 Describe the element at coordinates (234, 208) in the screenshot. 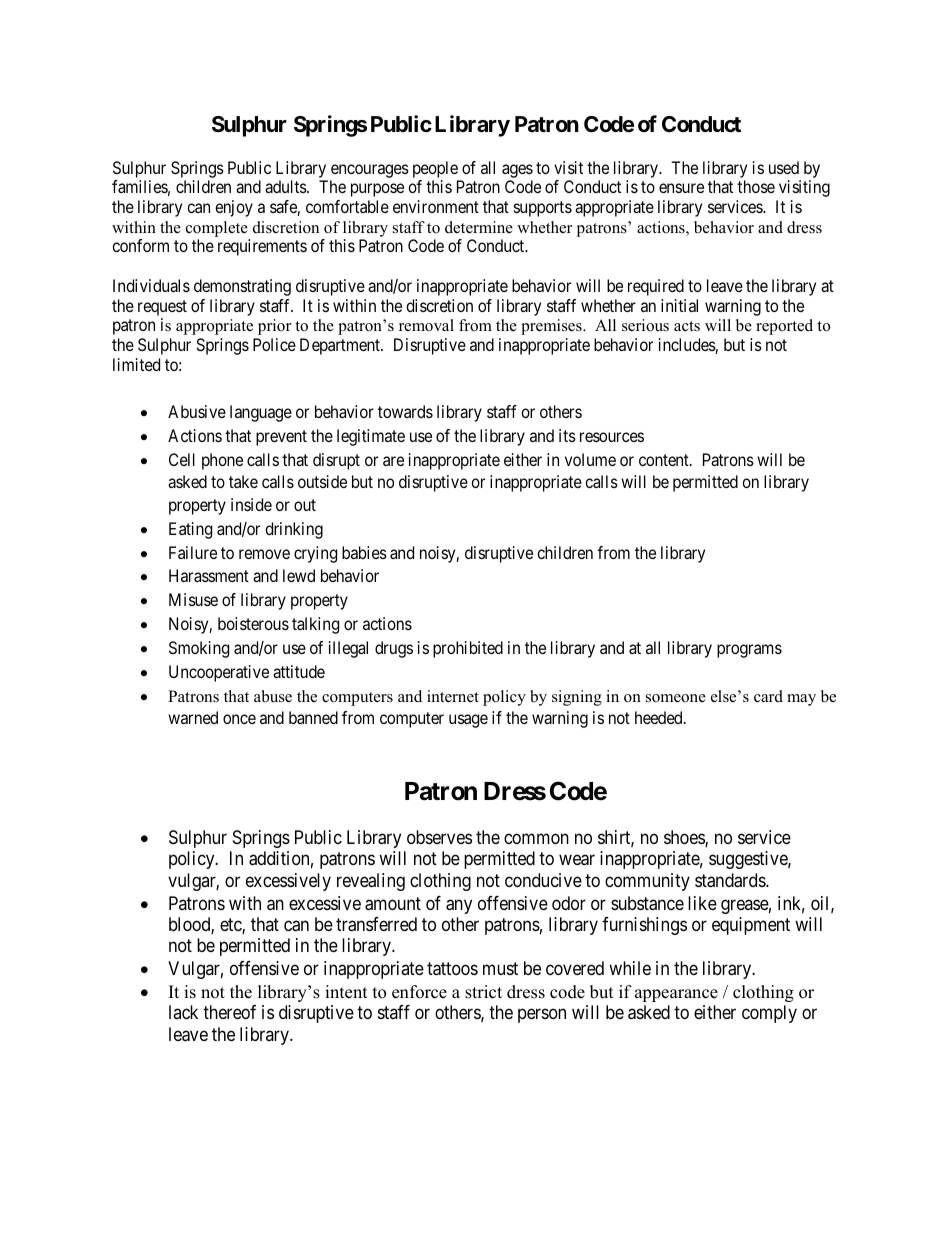

I see `enjoy` at that location.
